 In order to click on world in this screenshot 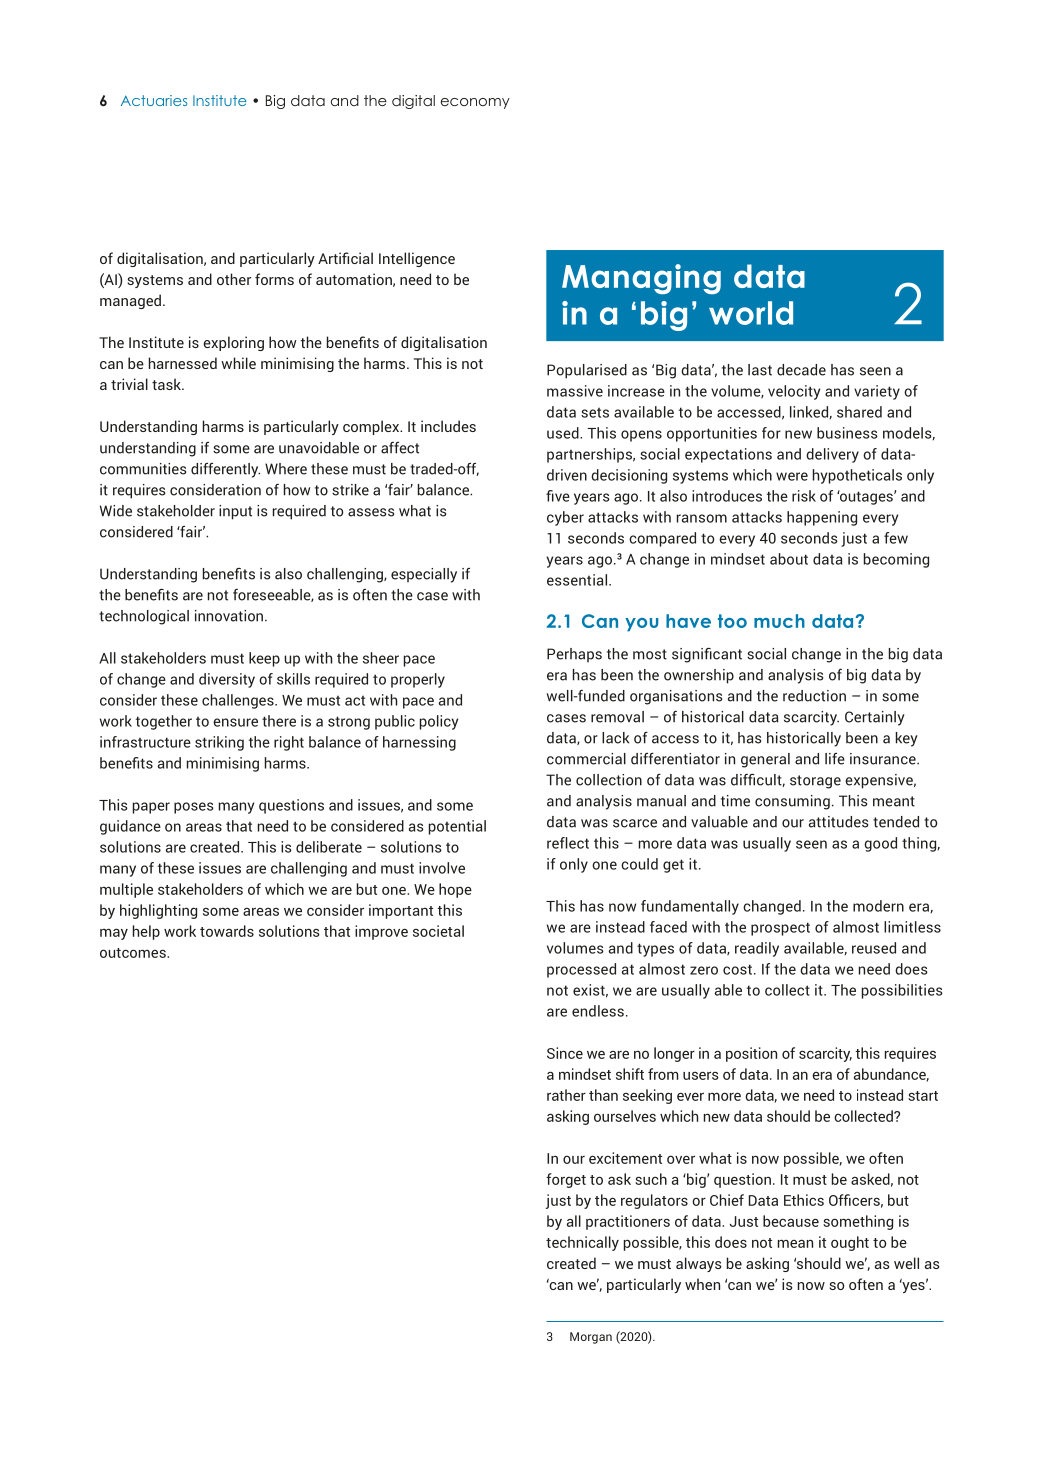, I will do `click(751, 313)`.
